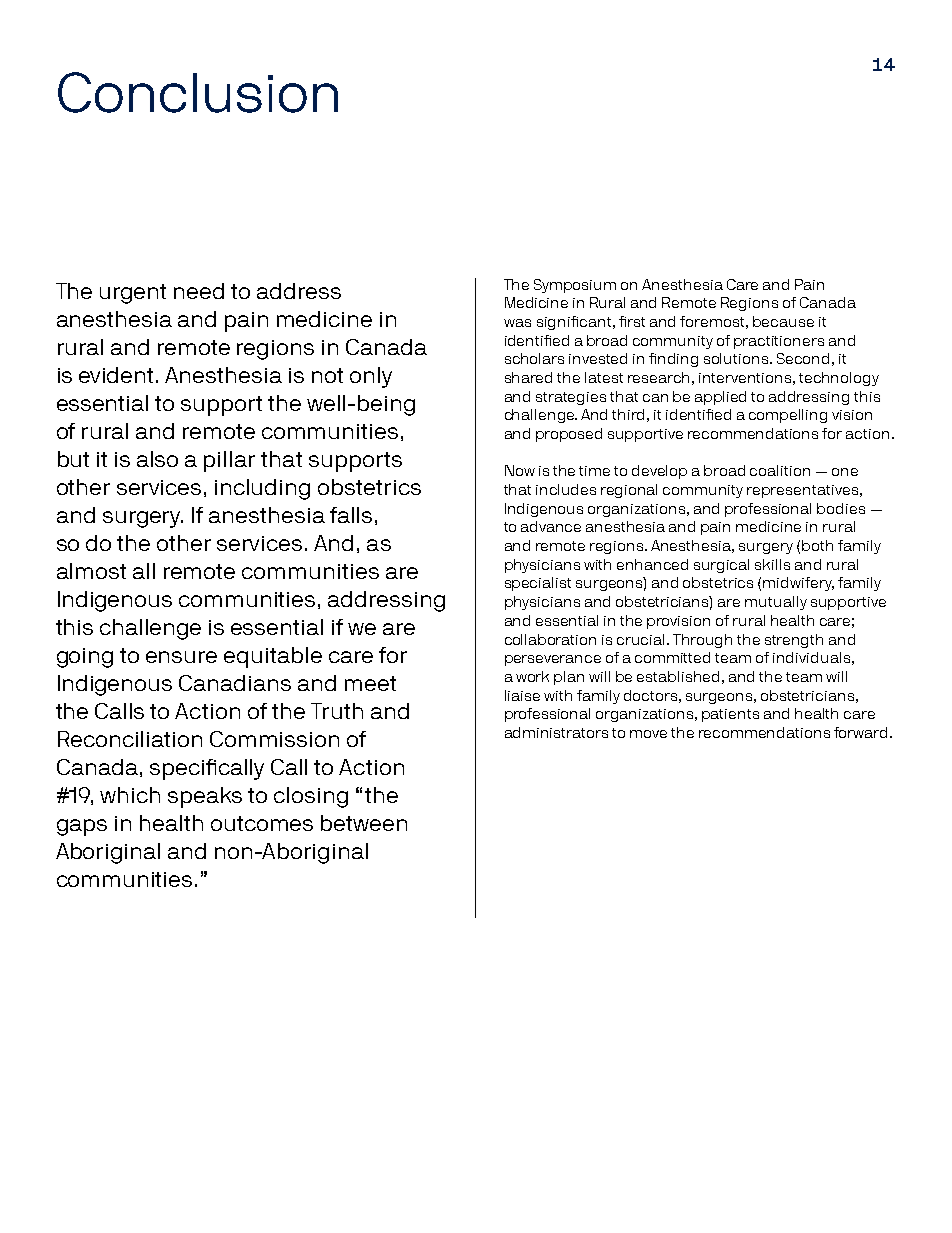  Describe the element at coordinates (575, 286) in the screenshot. I see `Symposium` at that location.
